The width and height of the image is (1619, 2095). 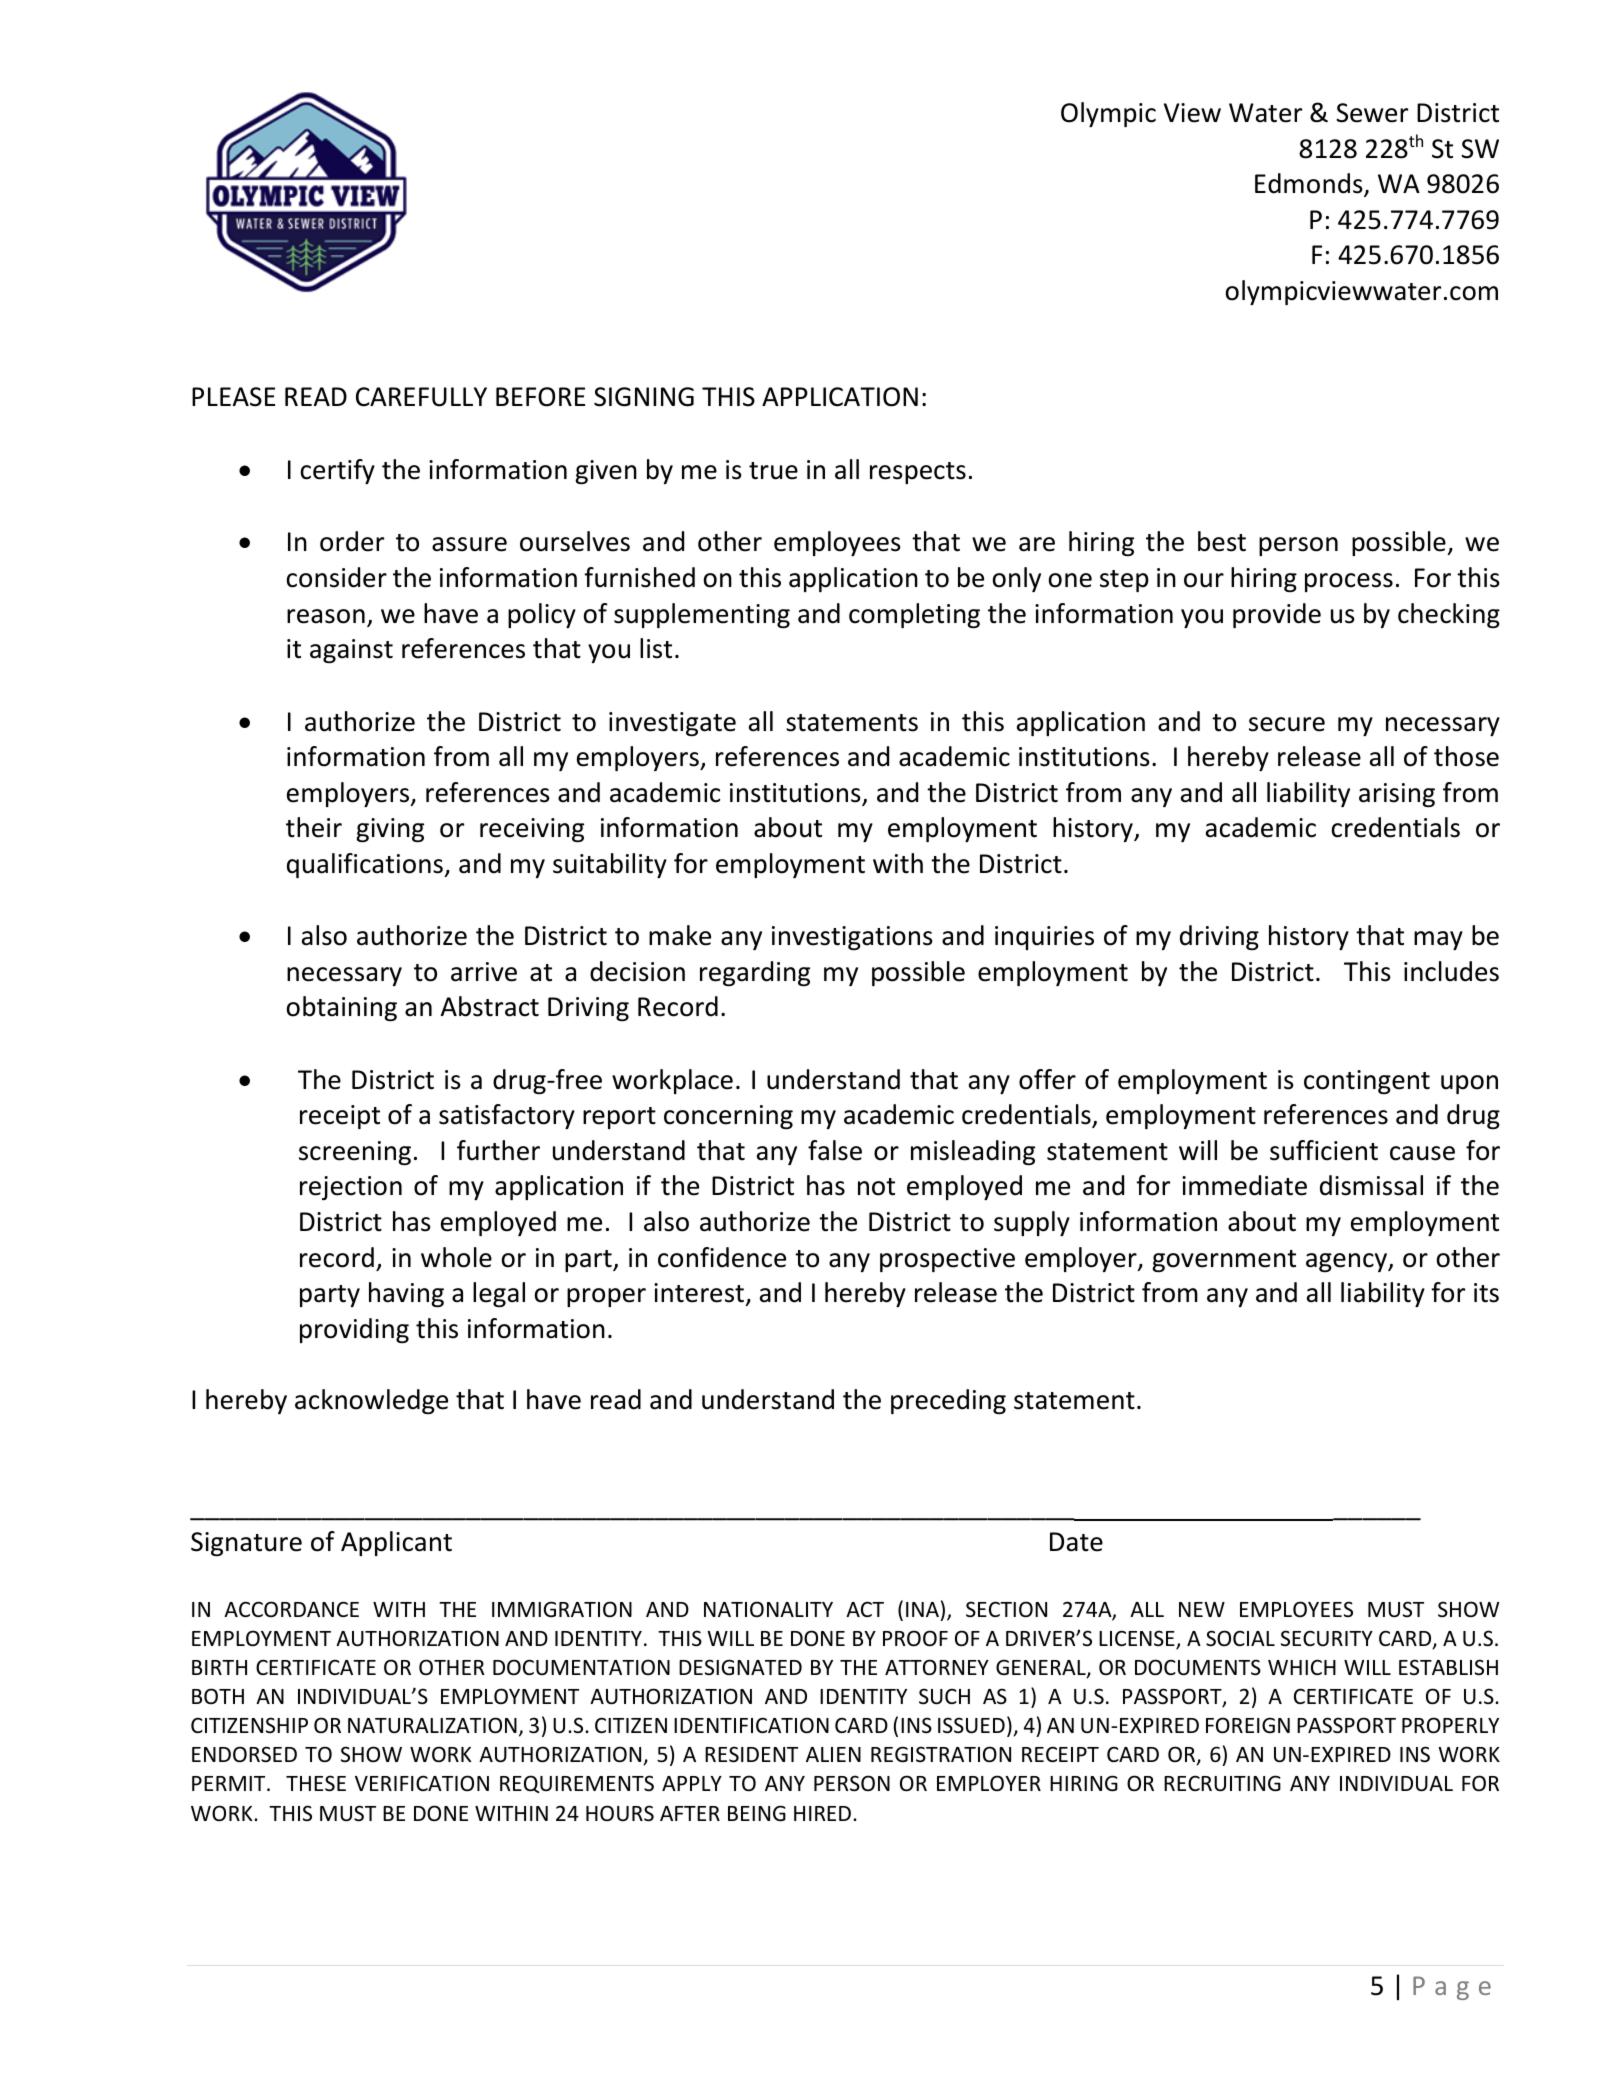 What do you see at coordinates (1310, 185) in the image?
I see `Edmonds` at bounding box center [1310, 185].
